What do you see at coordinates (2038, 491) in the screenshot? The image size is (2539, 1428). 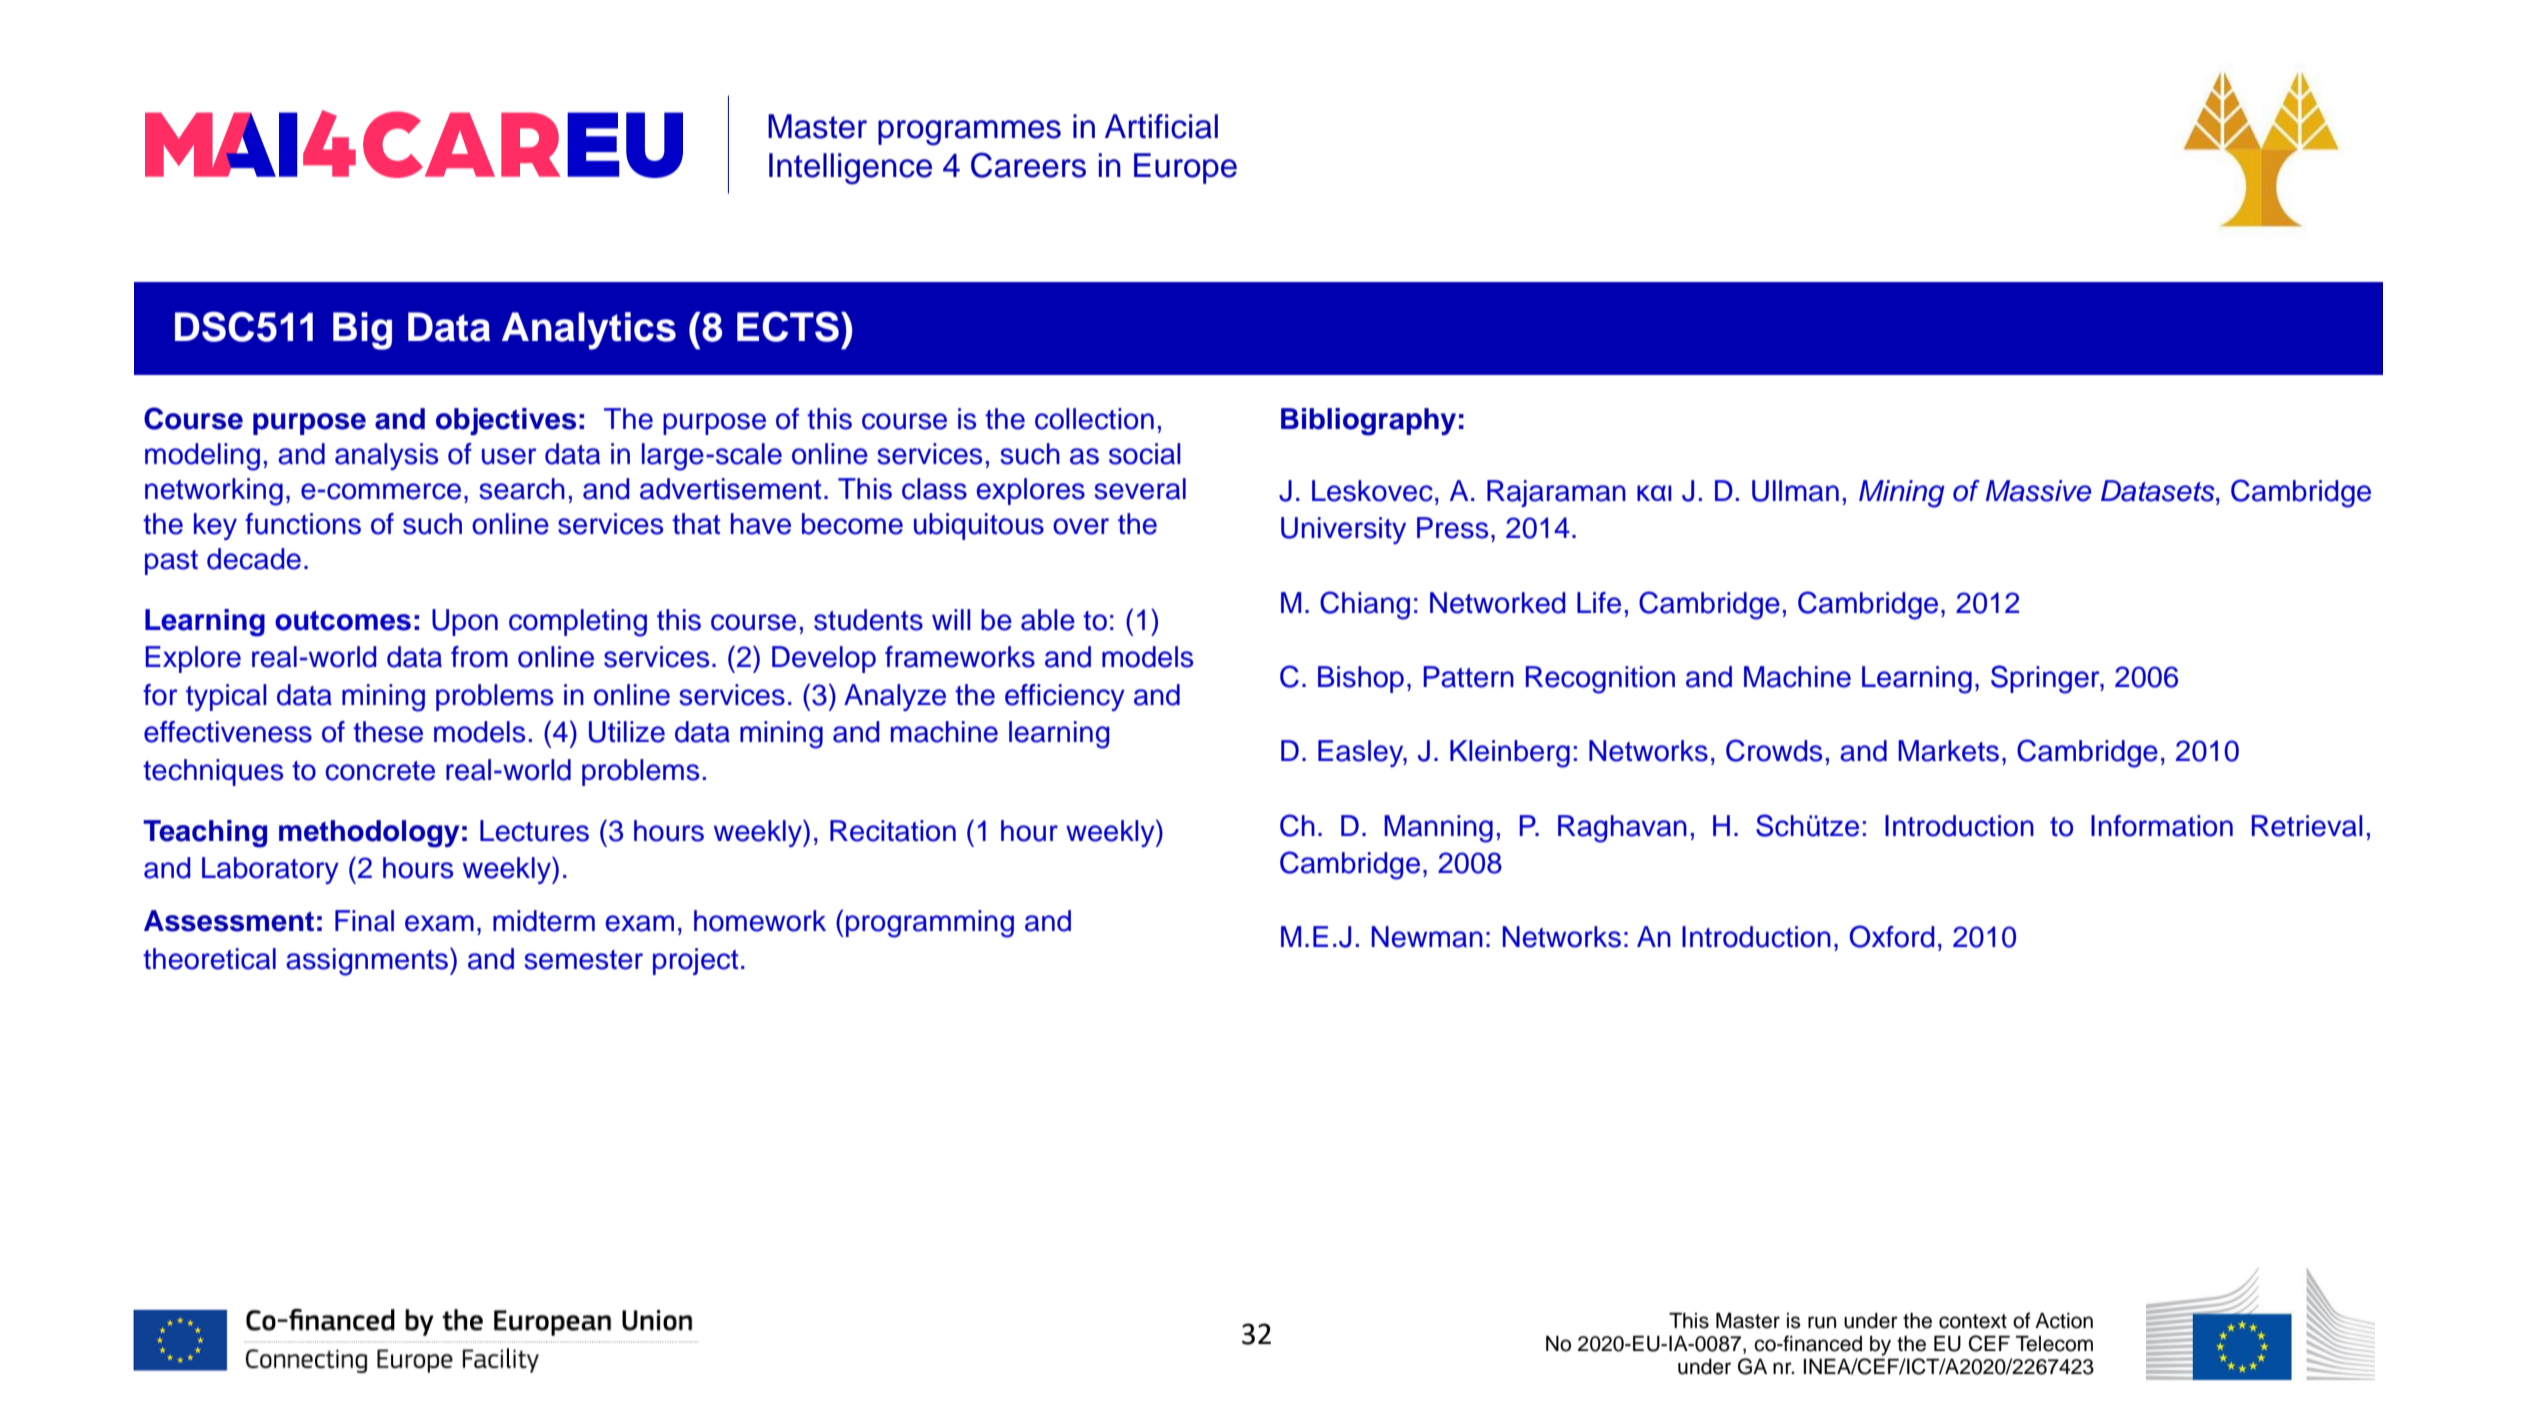 I see `Massive` at bounding box center [2038, 491].
